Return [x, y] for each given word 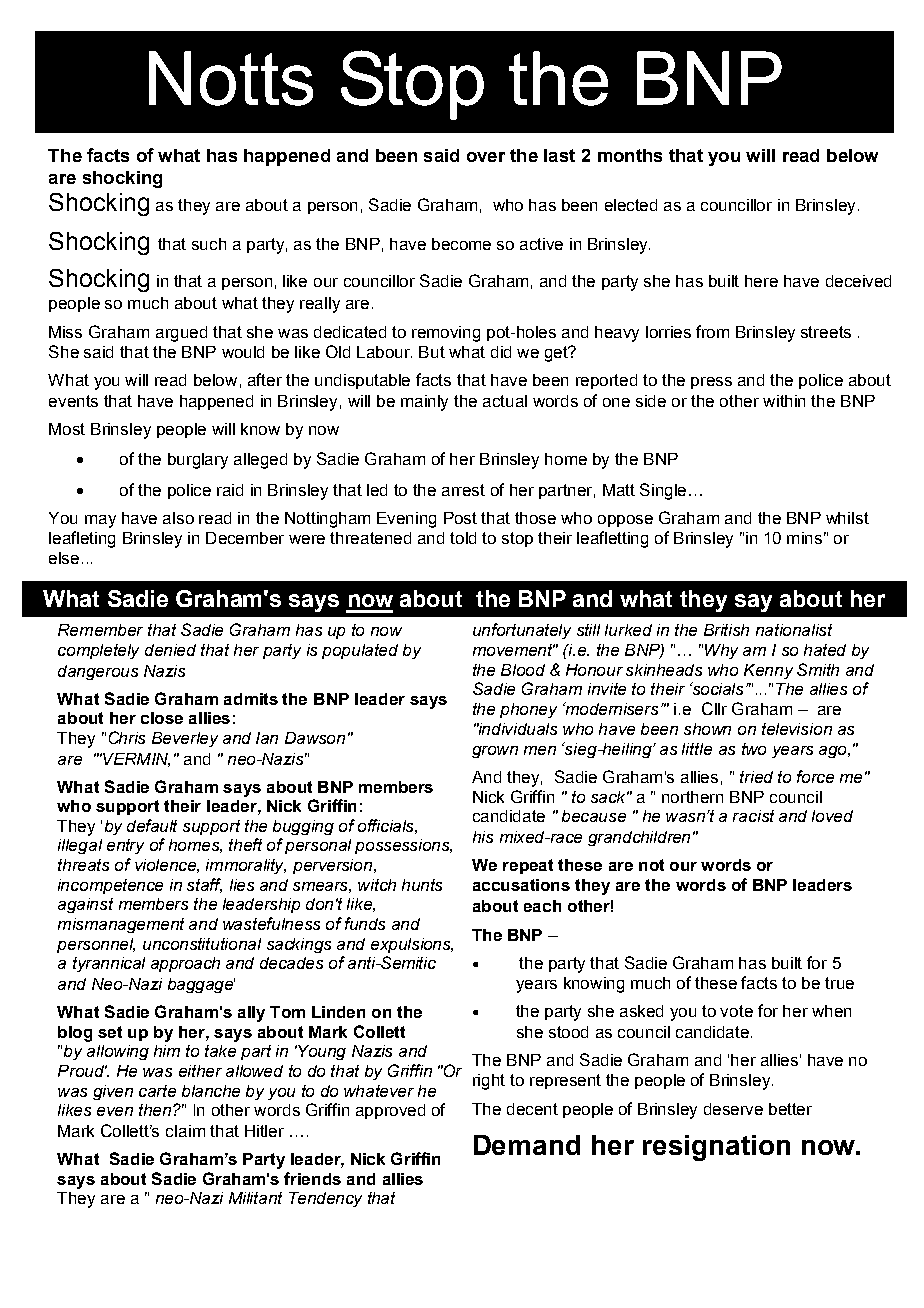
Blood [523, 670]
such [209, 244]
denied [170, 650]
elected [631, 205]
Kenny [768, 671]
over [486, 157]
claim [185, 1131]
